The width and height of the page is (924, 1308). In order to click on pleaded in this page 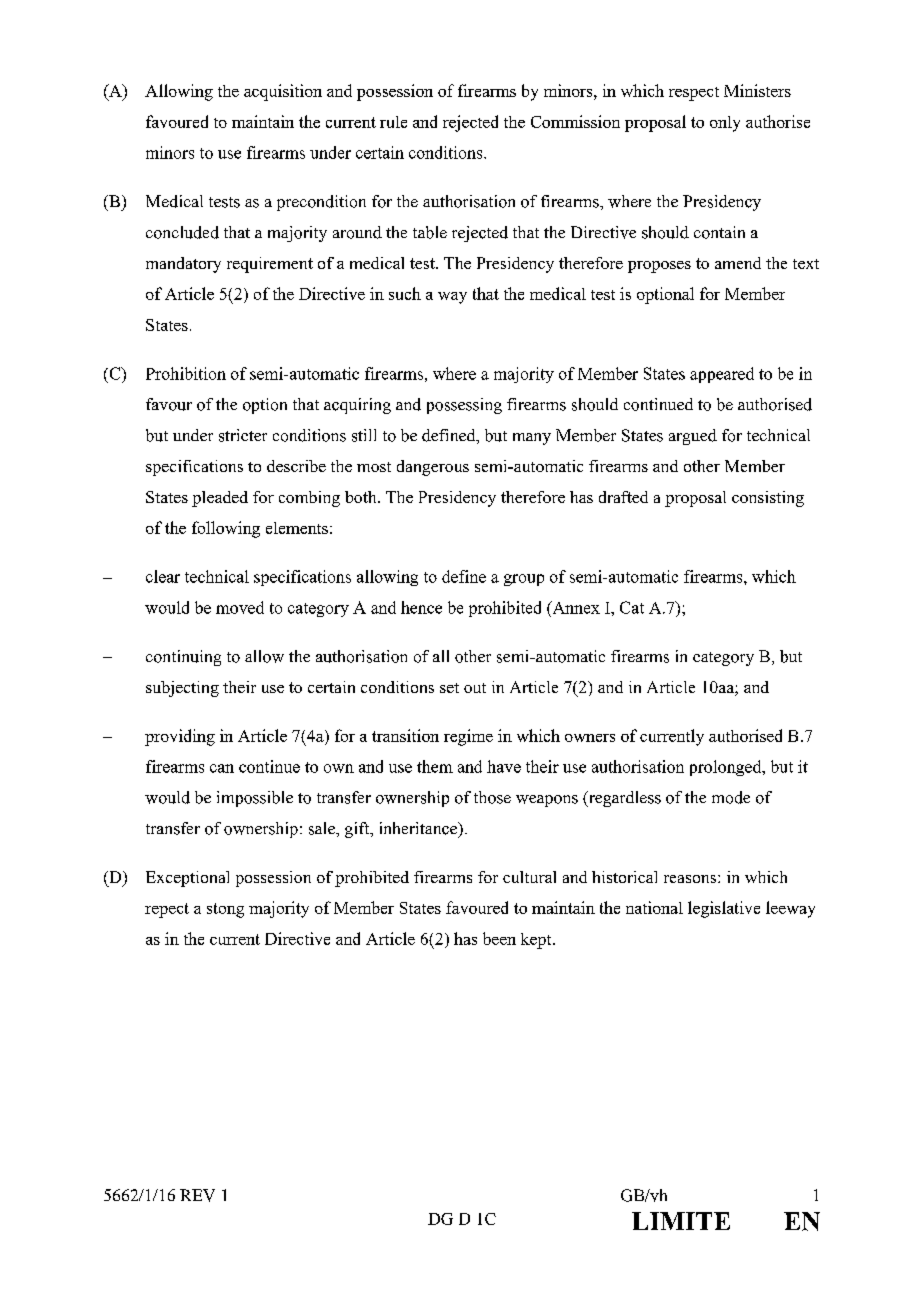, I will do `click(220, 499)`.
